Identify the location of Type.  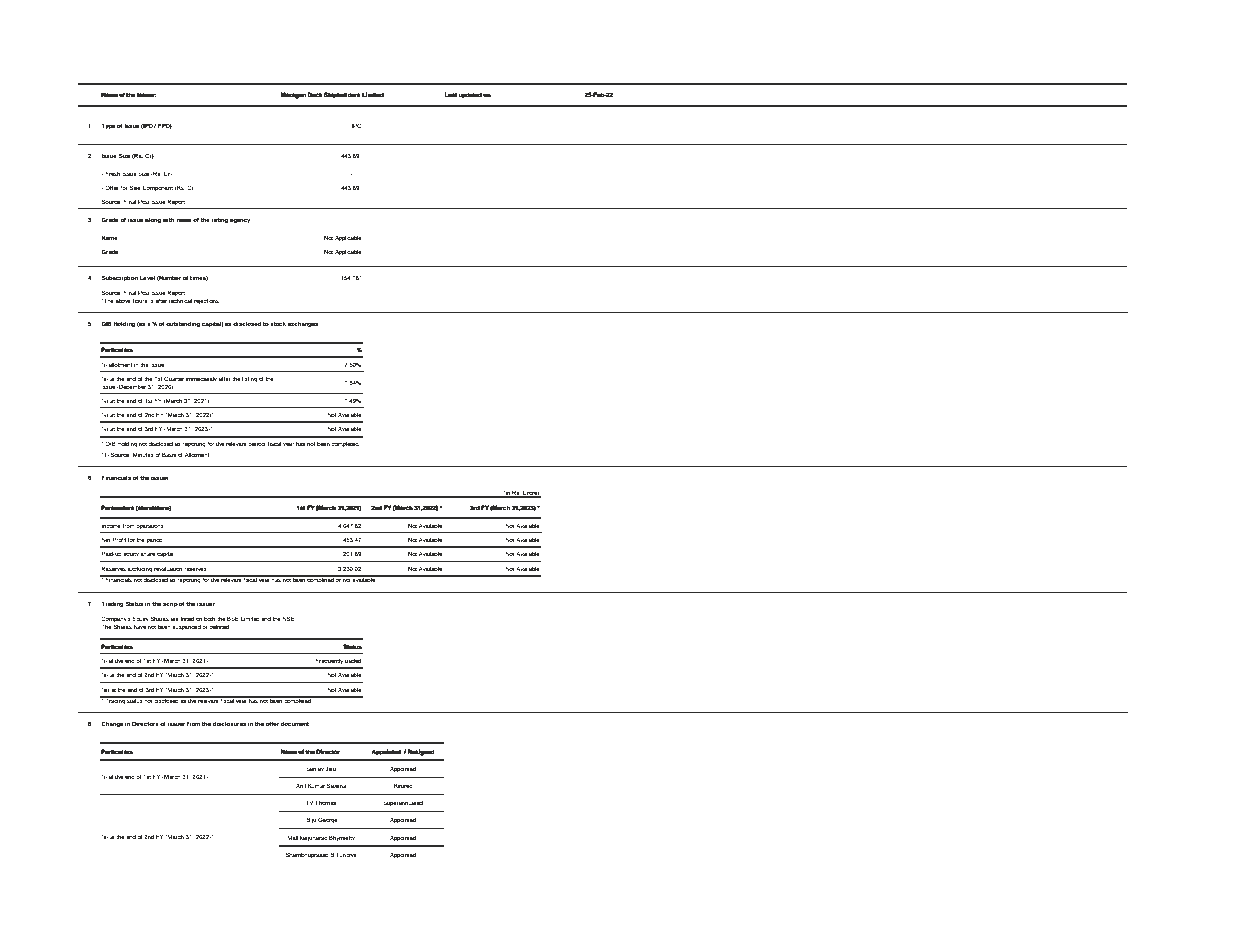
(108, 126).
